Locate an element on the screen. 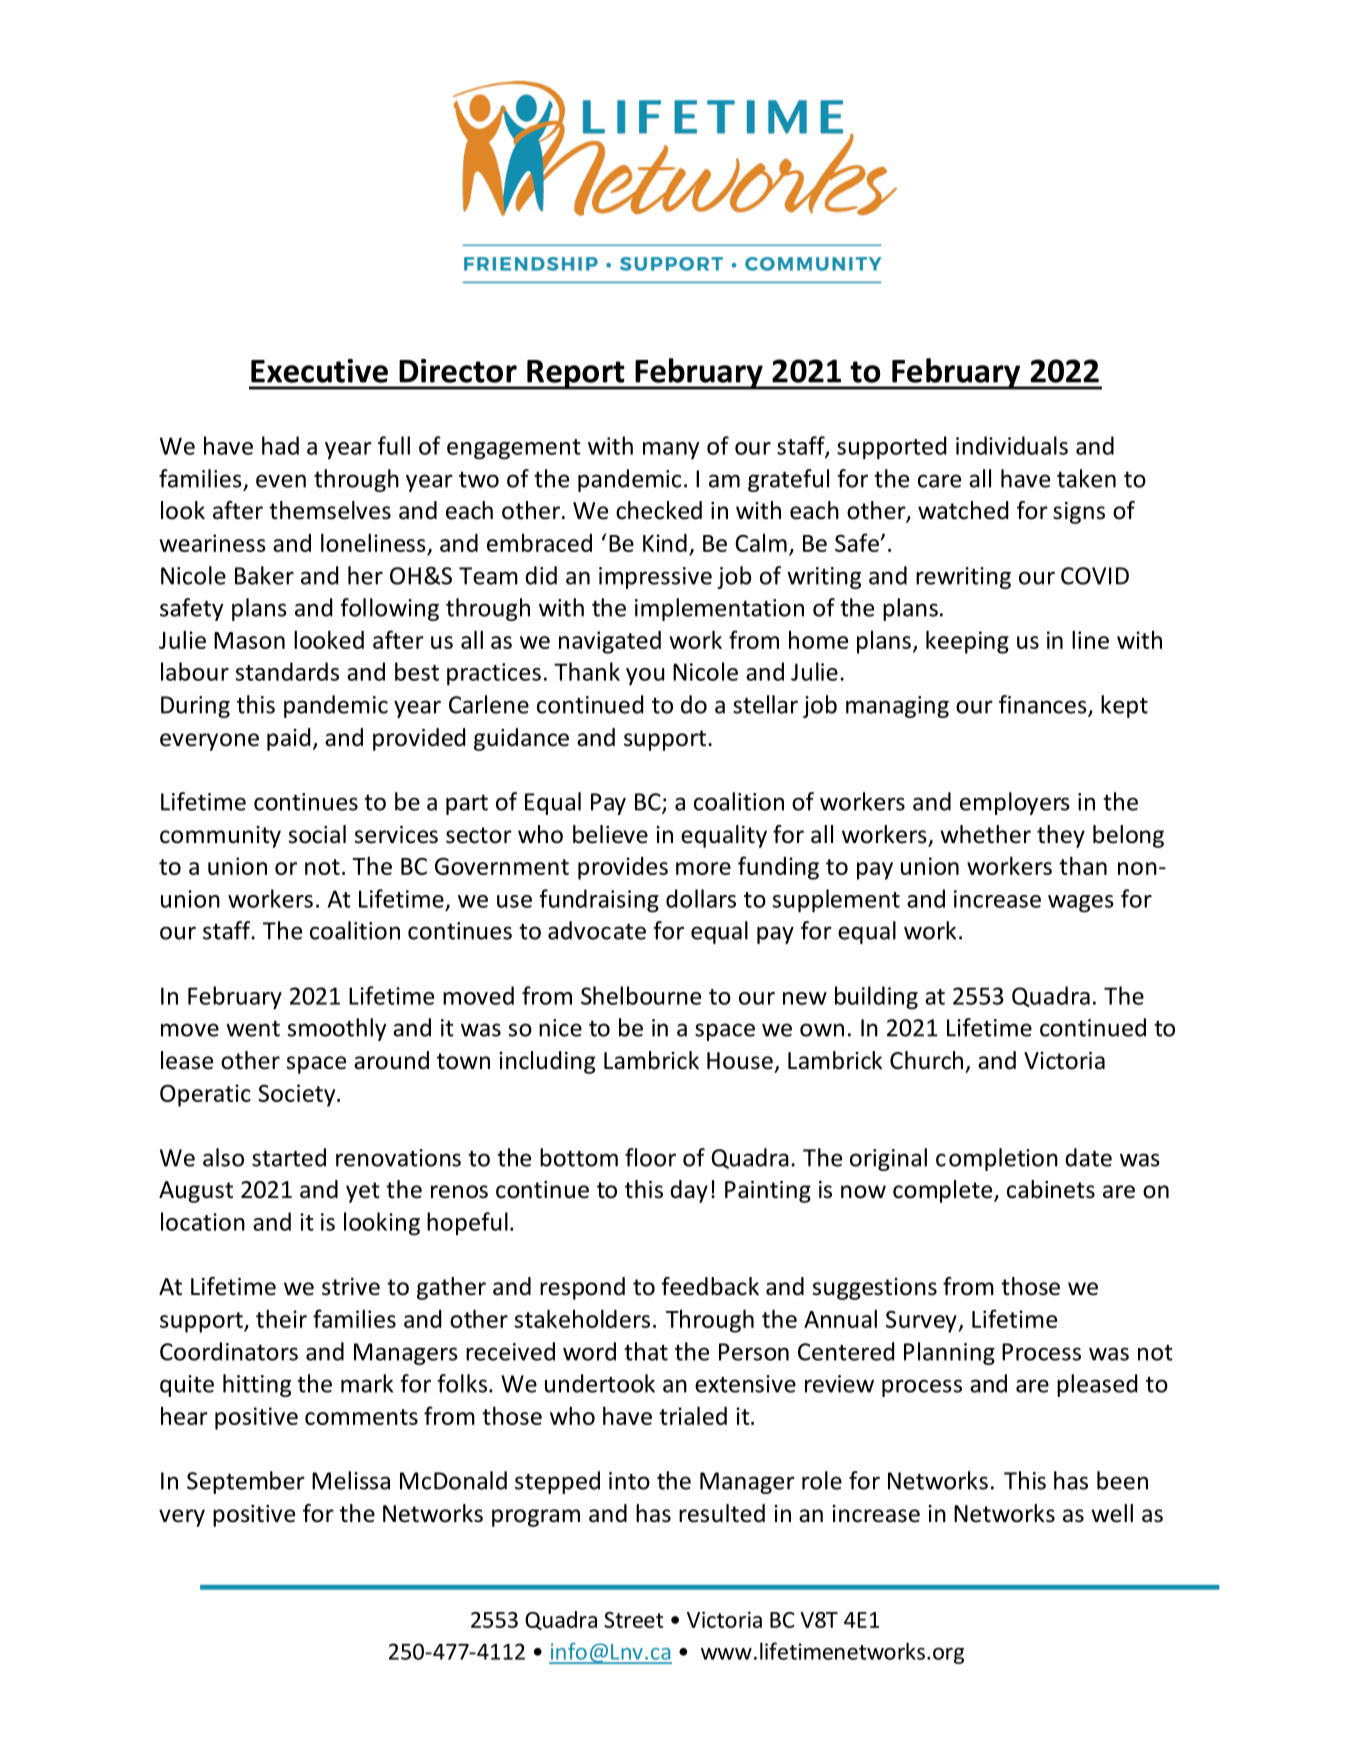  many is located at coordinates (671, 450).
